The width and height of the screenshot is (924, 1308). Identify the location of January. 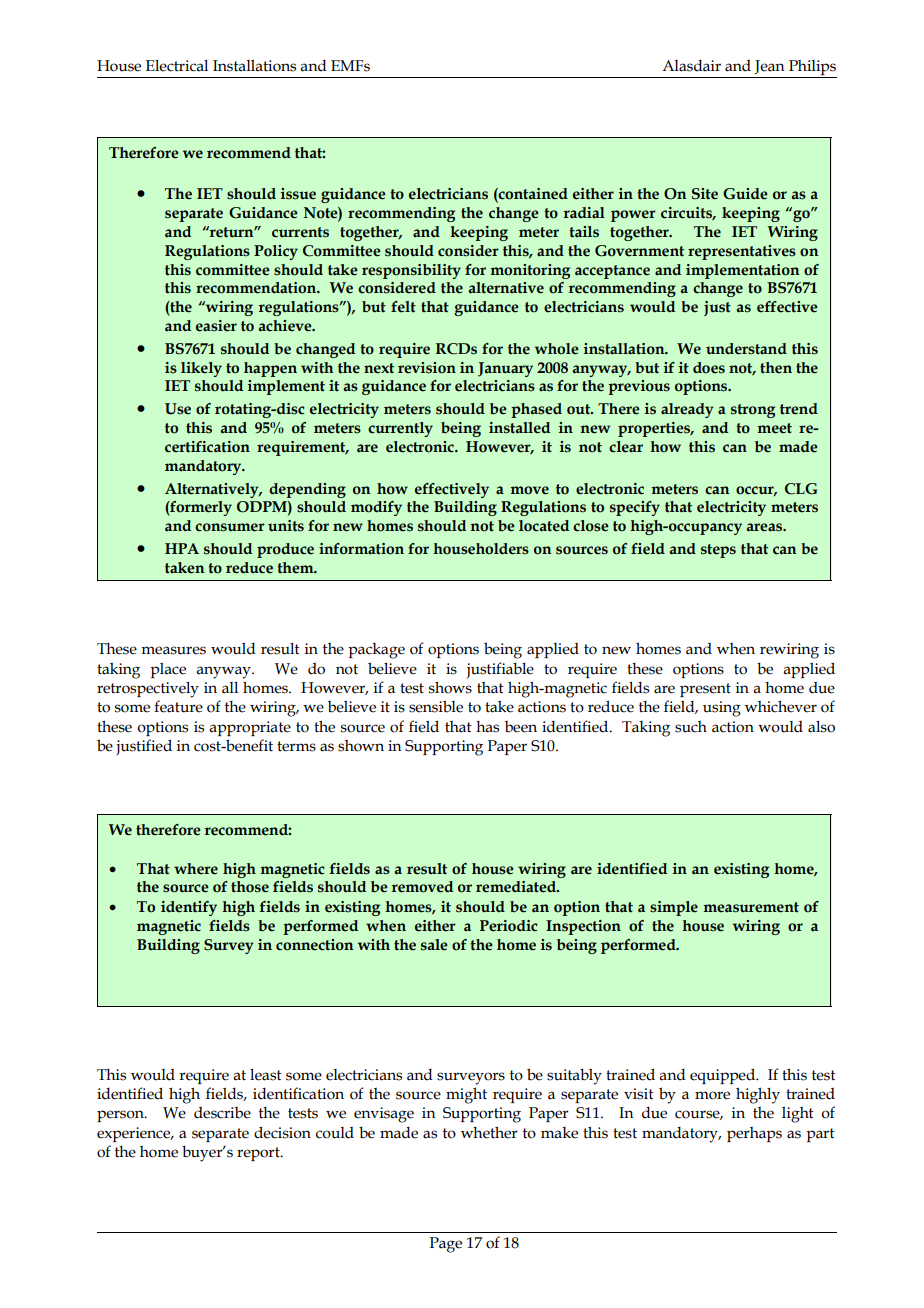
(505, 369).
